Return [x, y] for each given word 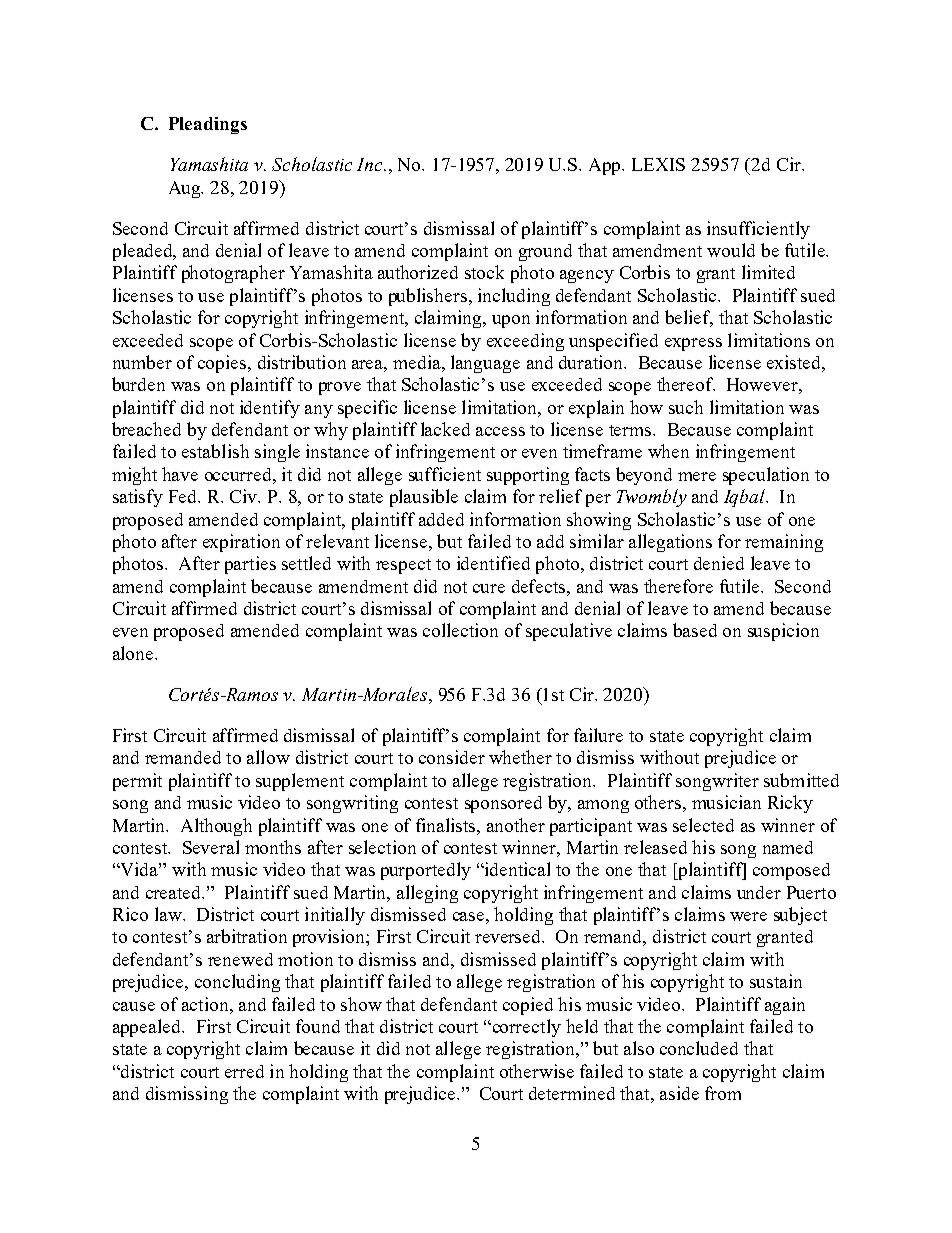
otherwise [537, 1071]
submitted [801, 780]
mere [697, 476]
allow [268, 757]
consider [452, 757]
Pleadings [208, 125]
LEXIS [658, 164]
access [500, 431]
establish [215, 451]
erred [244, 1071]
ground [545, 252]
